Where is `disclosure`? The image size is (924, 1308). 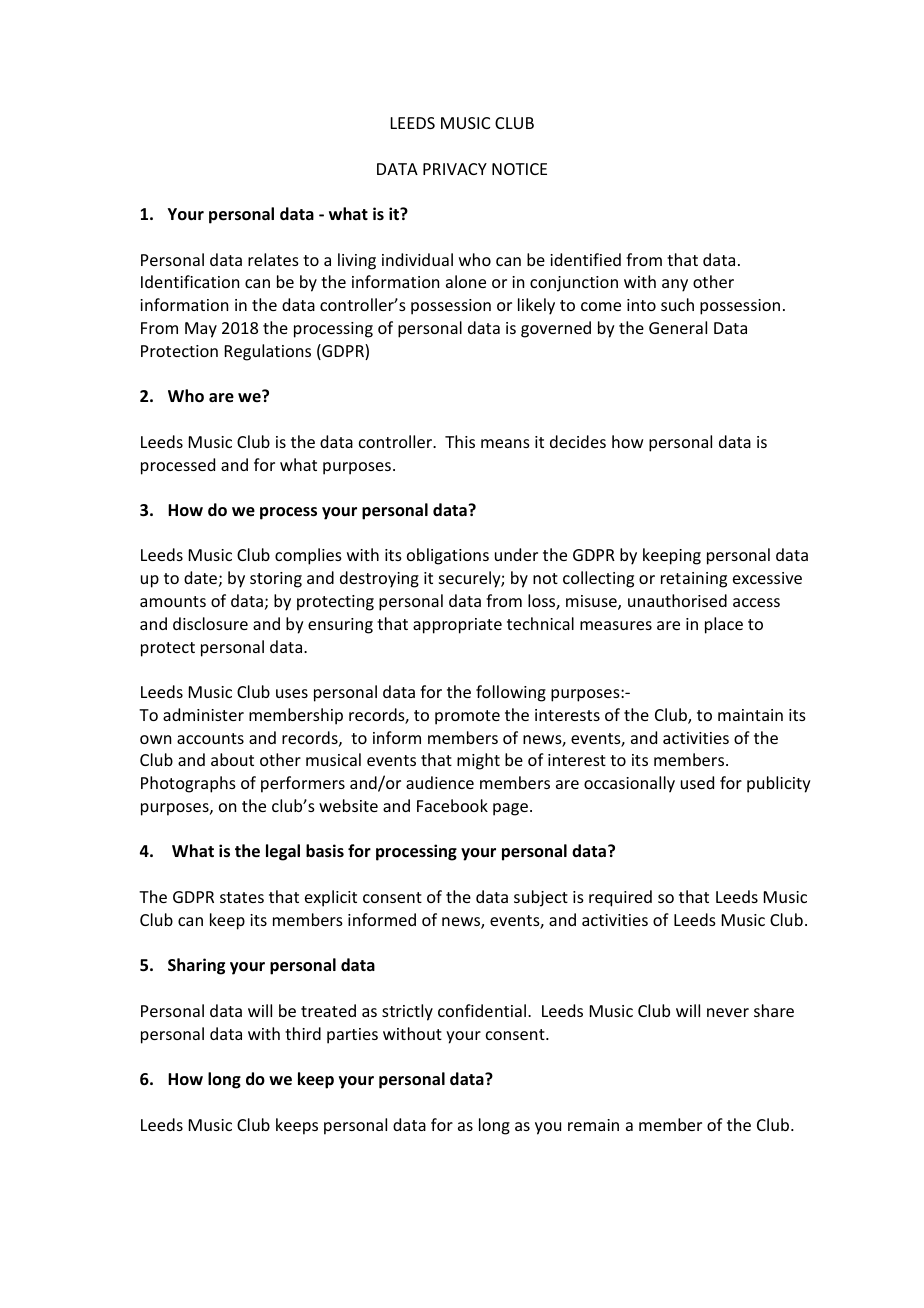
disclosure is located at coordinates (210, 623).
